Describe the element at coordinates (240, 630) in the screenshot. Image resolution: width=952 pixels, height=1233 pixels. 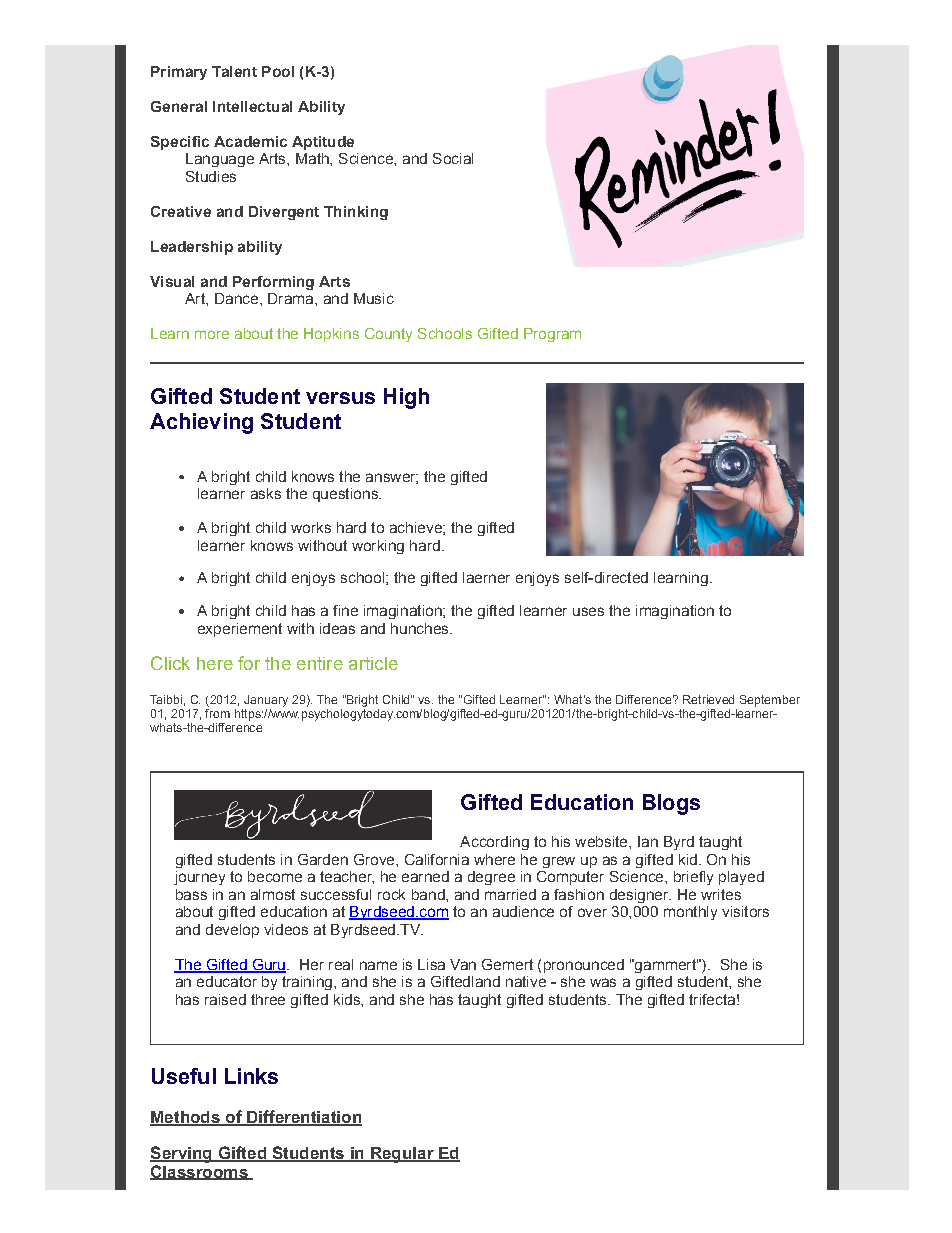
I see `experiement` at that location.
